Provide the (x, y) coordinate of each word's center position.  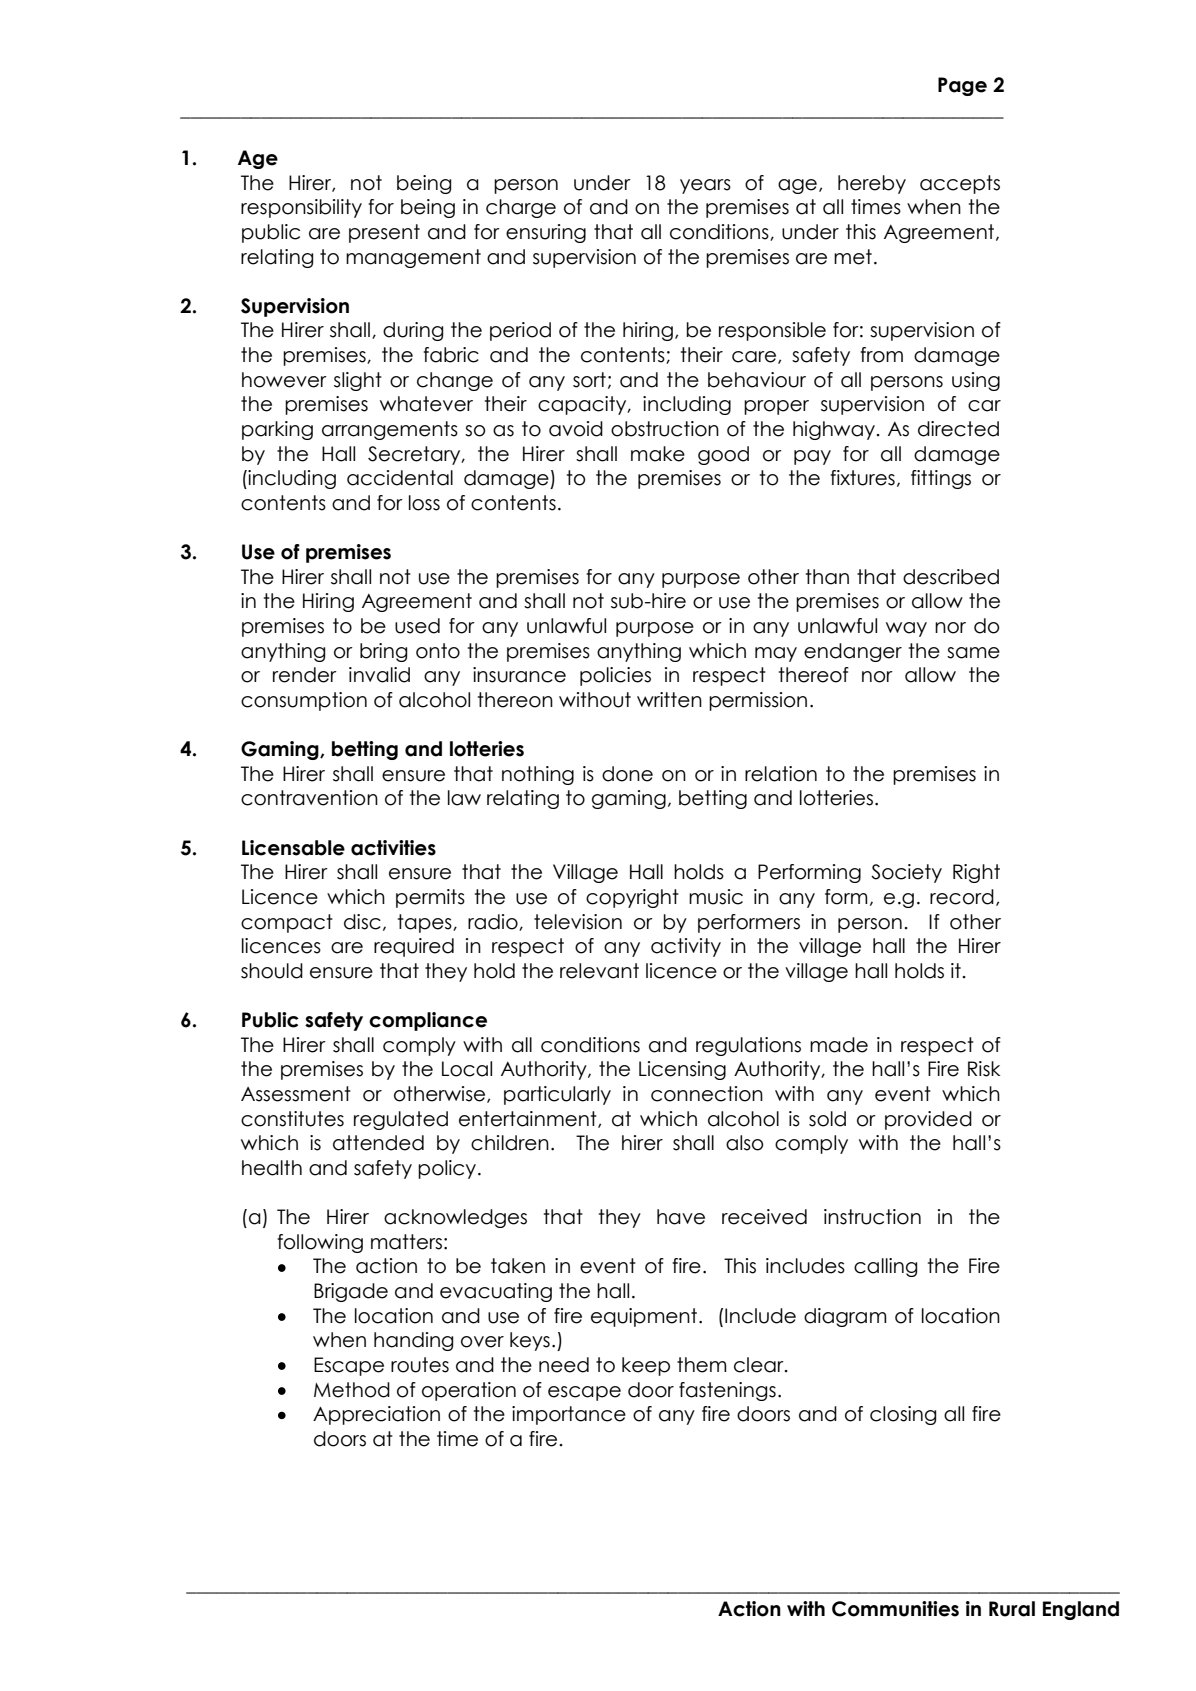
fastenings (727, 1391)
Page (962, 86)
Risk (984, 1069)
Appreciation (376, 1415)
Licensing (682, 1070)
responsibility (301, 208)
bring (383, 652)
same (973, 653)
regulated (401, 1120)
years (705, 186)
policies (615, 676)
